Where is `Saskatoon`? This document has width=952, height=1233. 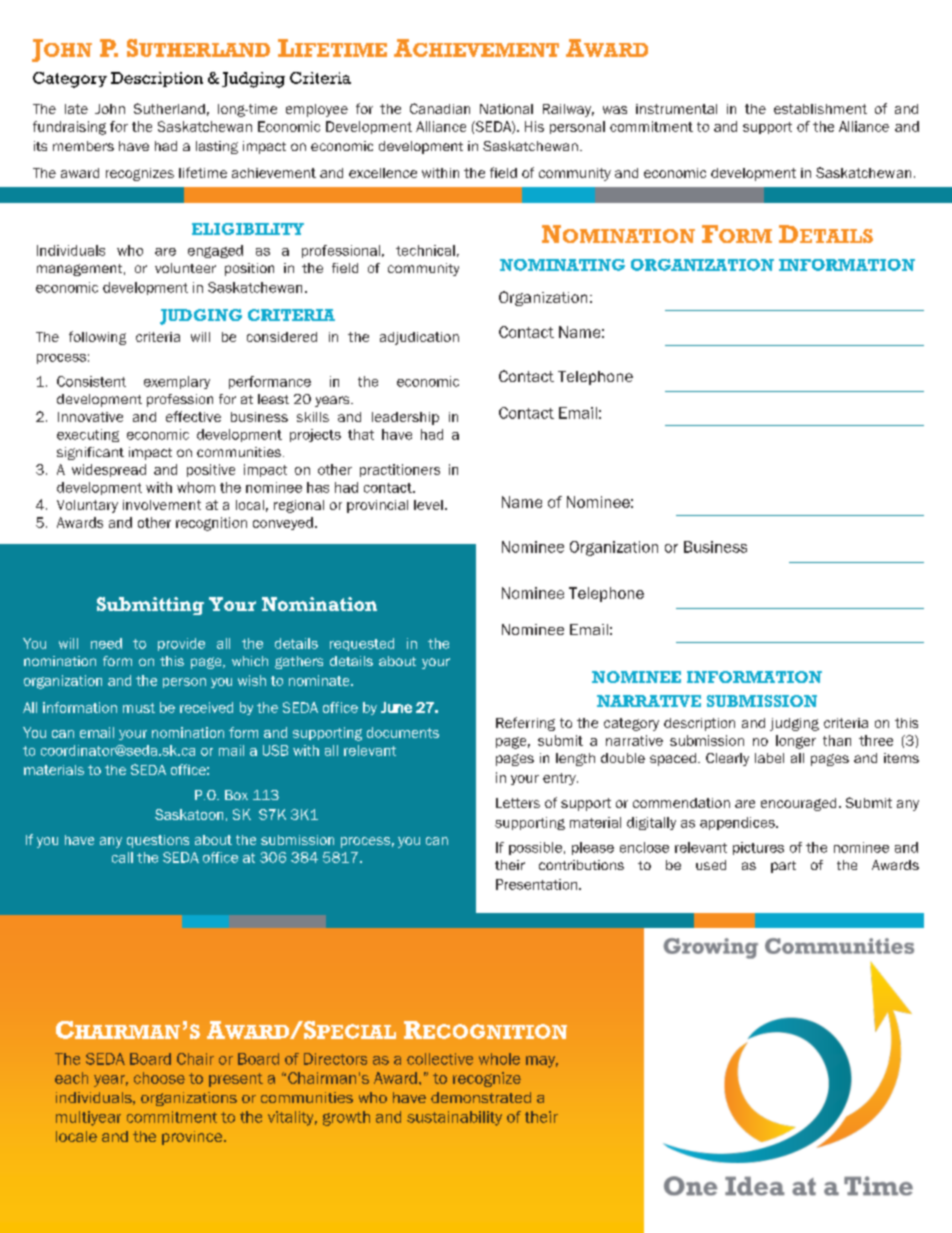 Saskatoon is located at coordinates (189, 814).
